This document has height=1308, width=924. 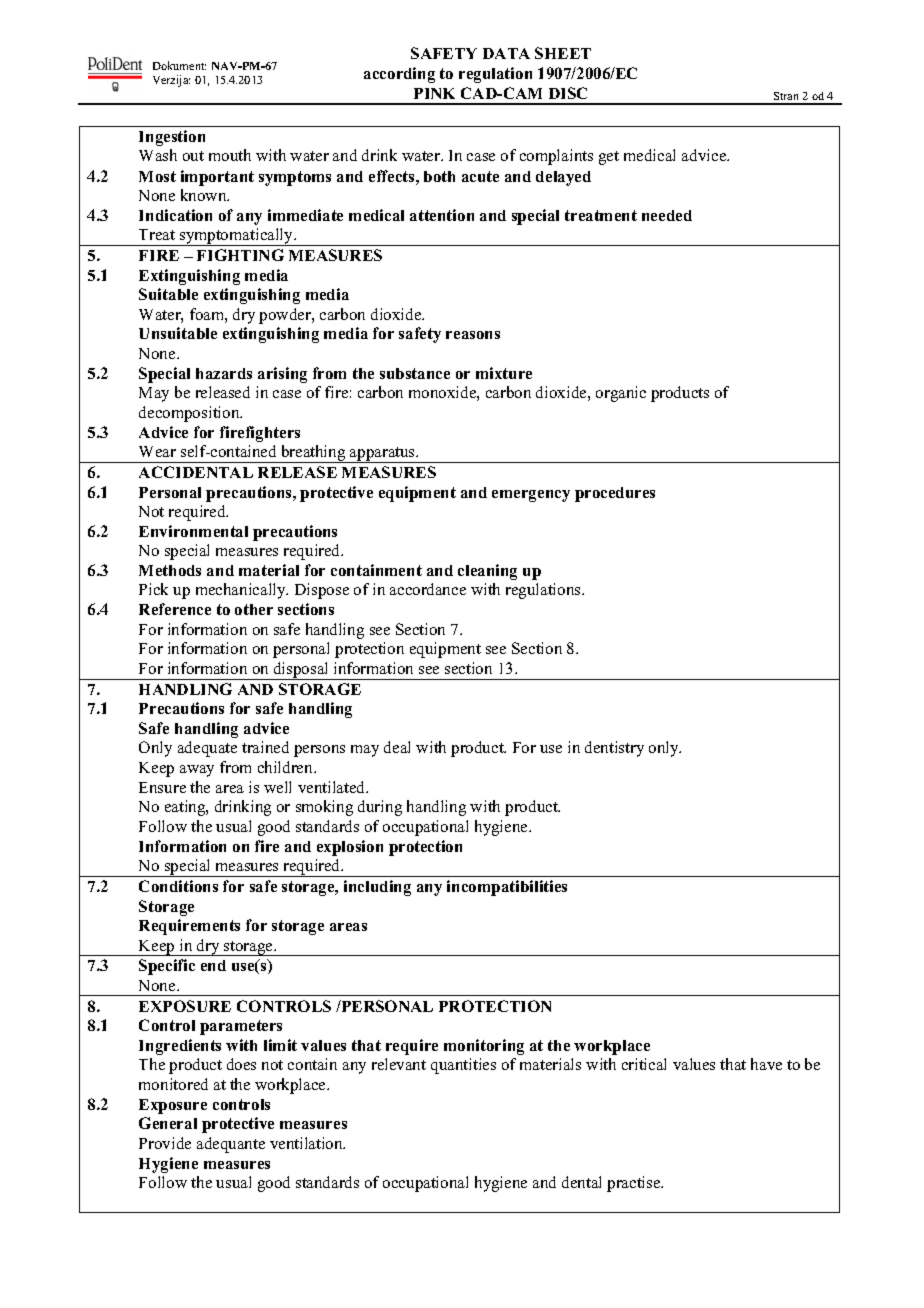 What do you see at coordinates (434, 93) in the document?
I see `PINK` at bounding box center [434, 93].
